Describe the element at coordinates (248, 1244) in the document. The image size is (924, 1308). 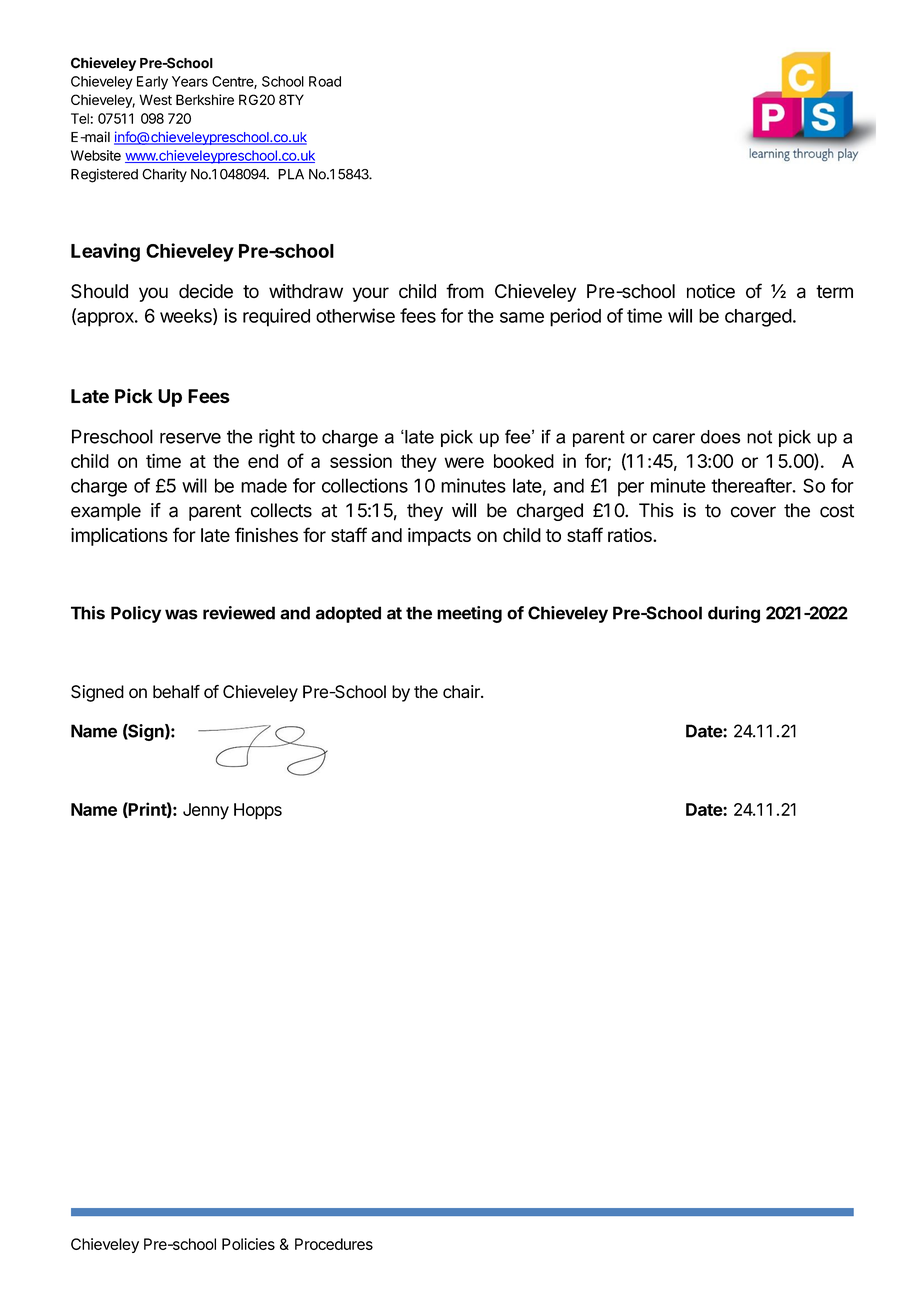
I see `Policies` at that location.
